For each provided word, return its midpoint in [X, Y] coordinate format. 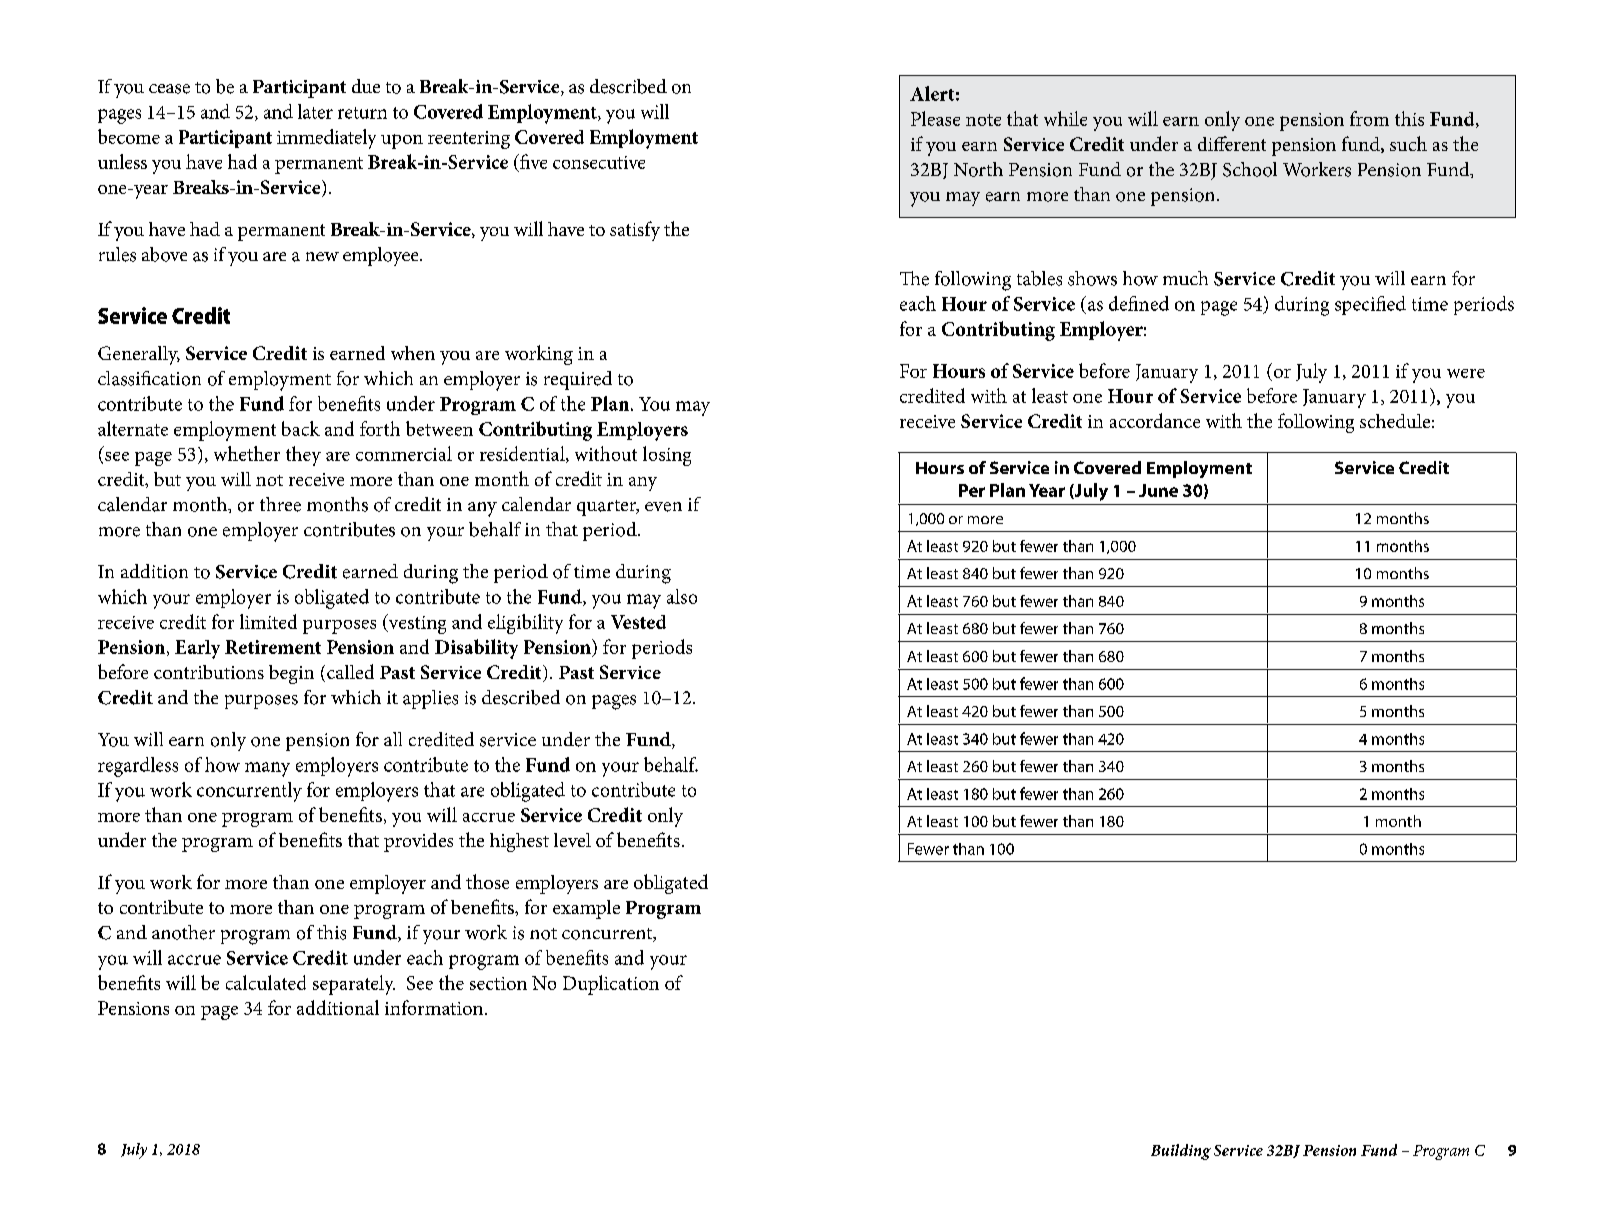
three [280, 504]
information [434, 1007]
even [663, 507]
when [413, 353]
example [586, 909]
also [682, 596]
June [1158, 490]
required [578, 380]
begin [291, 674]
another [183, 932]
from [1369, 118]
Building [1181, 1152]
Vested [638, 622]
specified [1370, 305]
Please [935, 118]
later [315, 111]
